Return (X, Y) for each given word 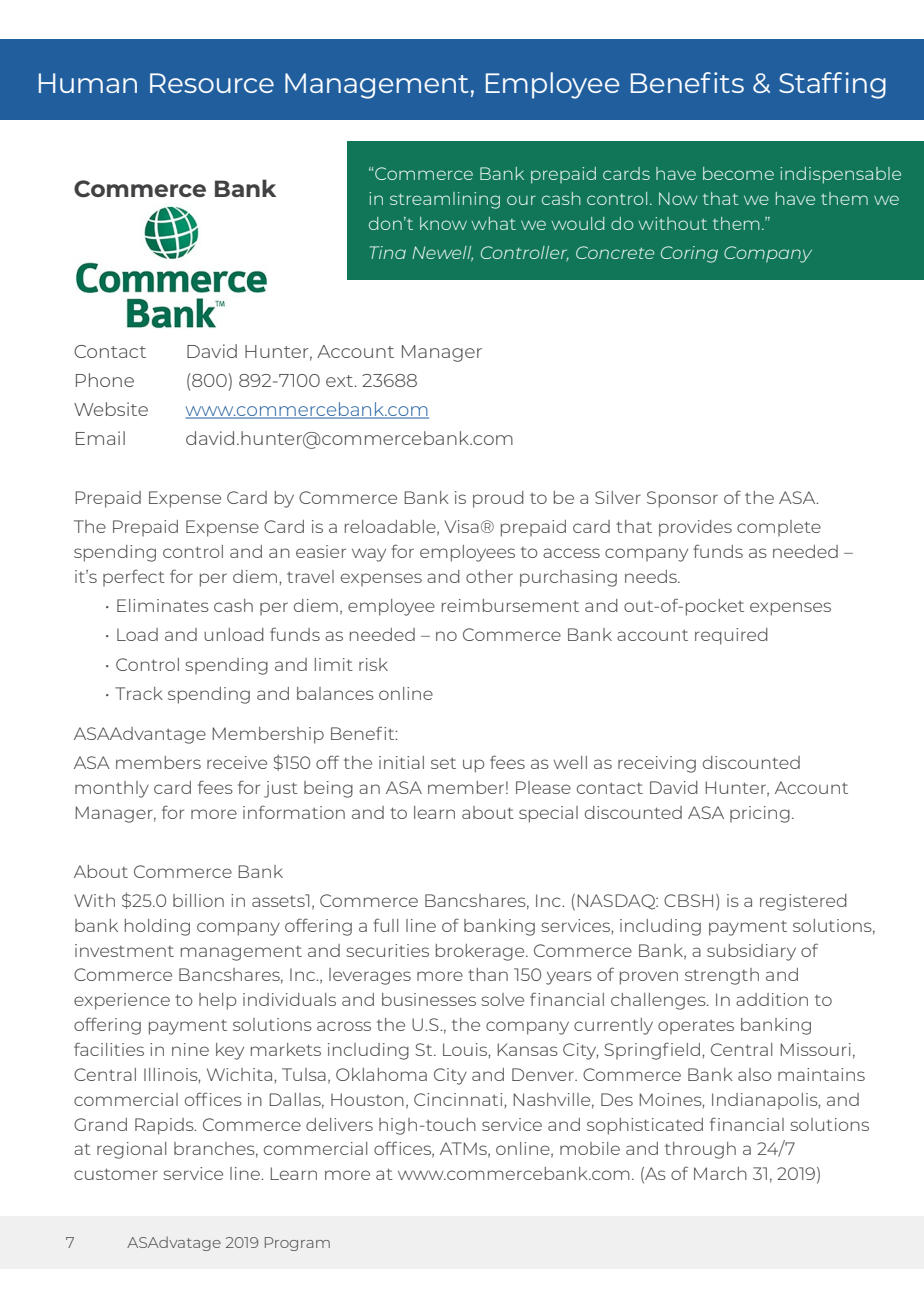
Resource (212, 83)
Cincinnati (459, 1099)
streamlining (445, 200)
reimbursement (510, 605)
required (731, 636)
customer (116, 1174)
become (738, 173)
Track (139, 693)
